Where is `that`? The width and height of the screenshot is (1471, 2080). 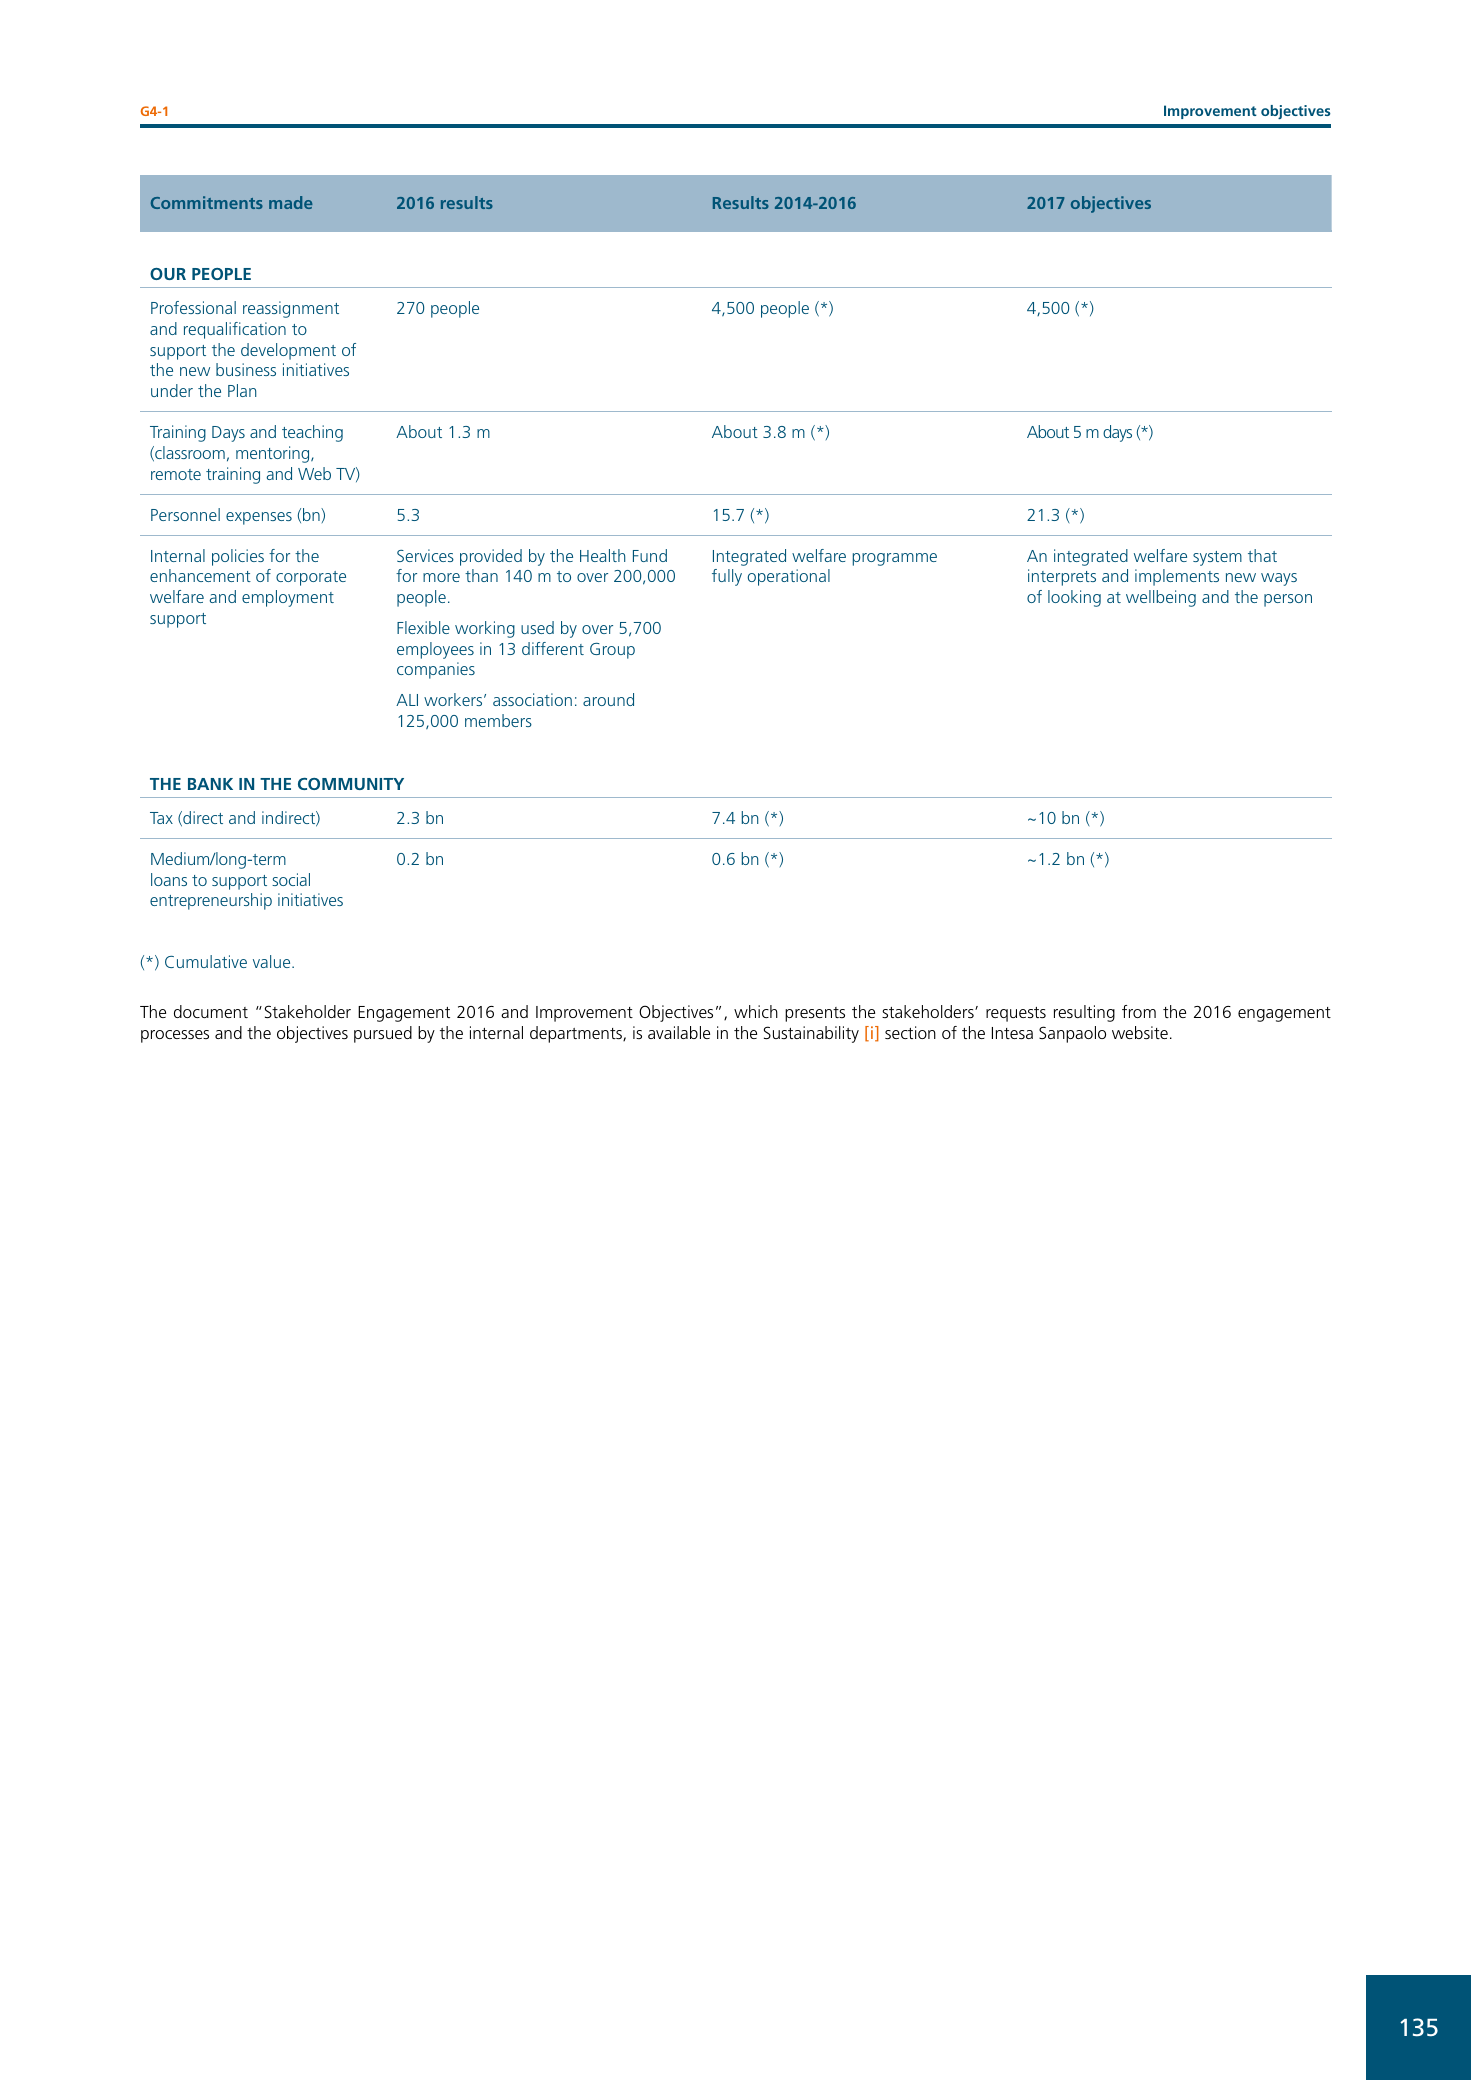
that is located at coordinates (1262, 555).
